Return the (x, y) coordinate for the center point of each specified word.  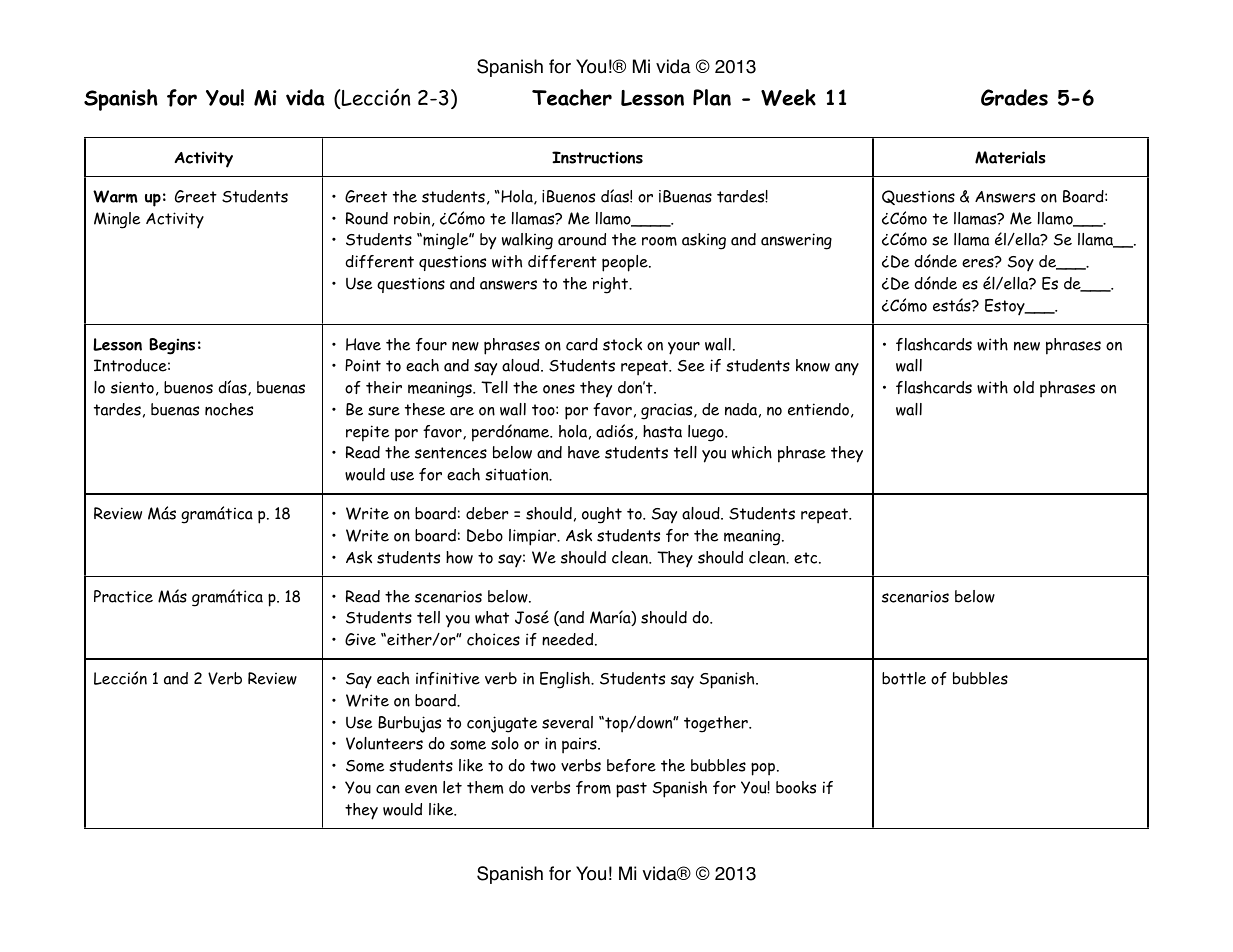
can (388, 789)
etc (807, 558)
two (543, 766)
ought (602, 515)
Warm (115, 196)
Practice (123, 596)
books (796, 787)
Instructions (597, 157)
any (847, 369)
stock (622, 344)
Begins (172, 346)
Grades (1014, 97)
